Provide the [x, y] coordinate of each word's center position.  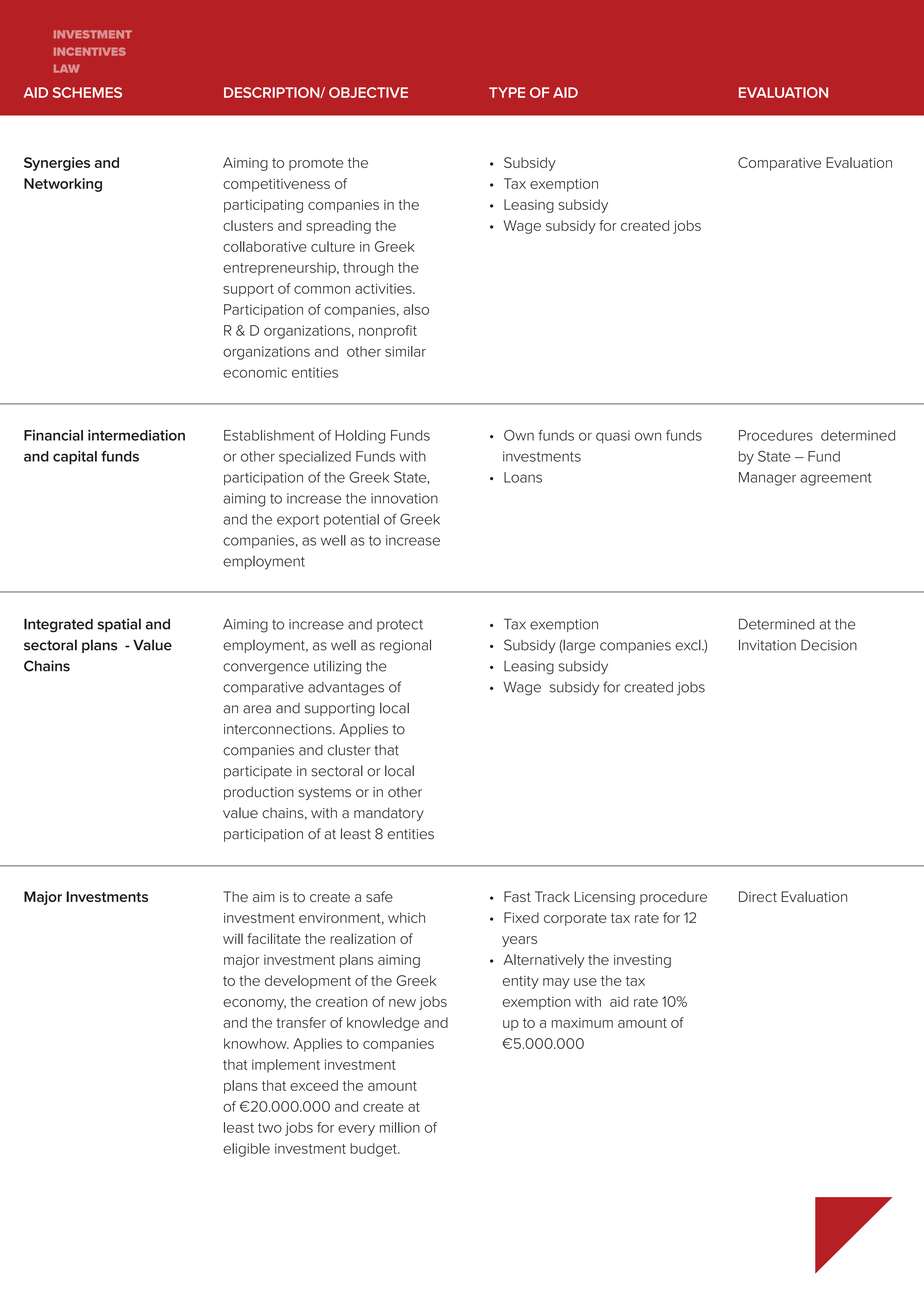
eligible [246, 1150]
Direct [758, 896]
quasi [613, 437]
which [406, 917]
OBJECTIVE [368, 92]
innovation [404, 498]
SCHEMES [87, 92]
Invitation [767, 645]
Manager [767, 479]
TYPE [507, 92]
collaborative [265, 246]
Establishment [269, 435]
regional [405, 646]
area [257, 709]
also [416, 309]
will [233, 938]
